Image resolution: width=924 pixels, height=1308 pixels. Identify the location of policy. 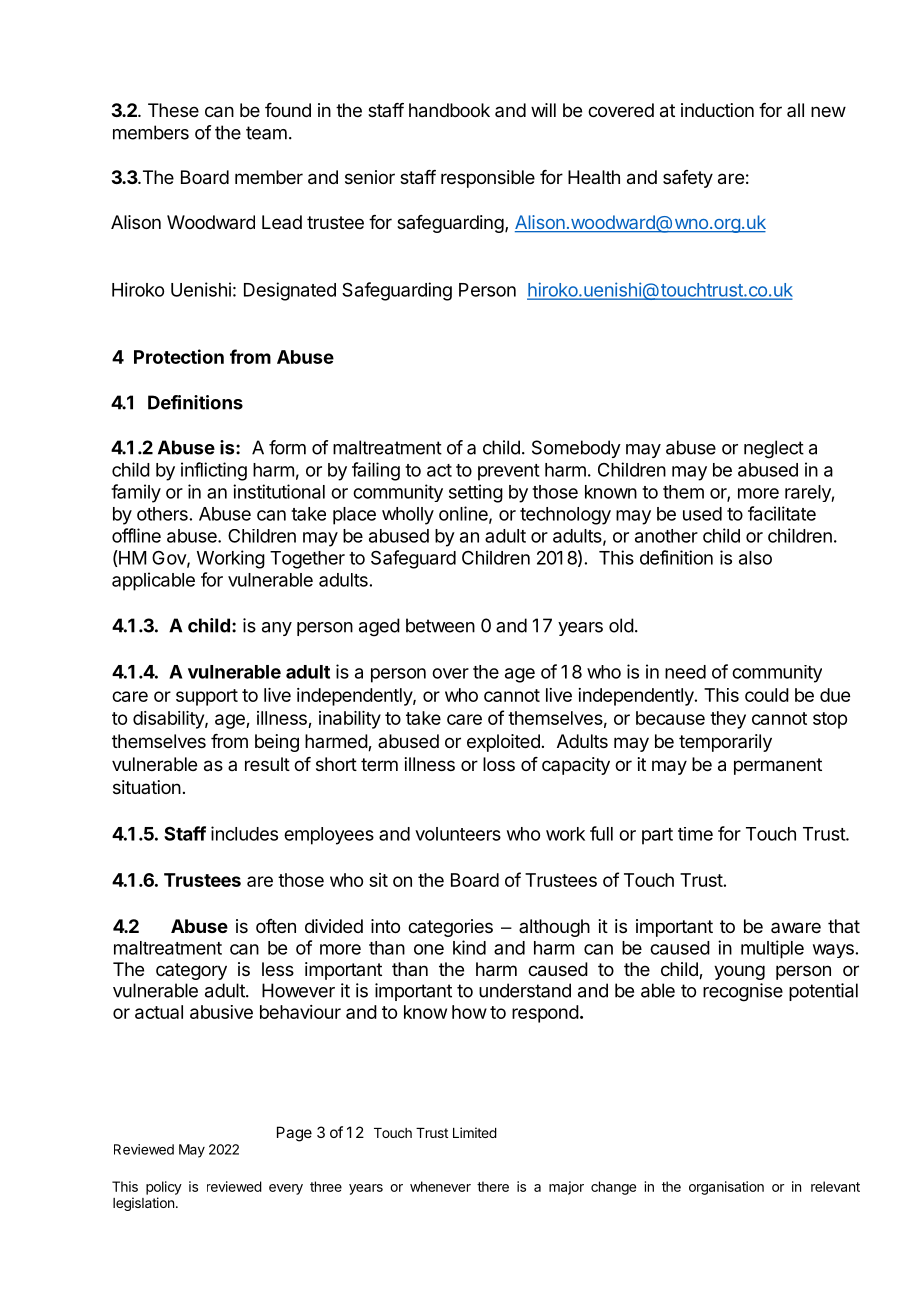
(164, 1188).
